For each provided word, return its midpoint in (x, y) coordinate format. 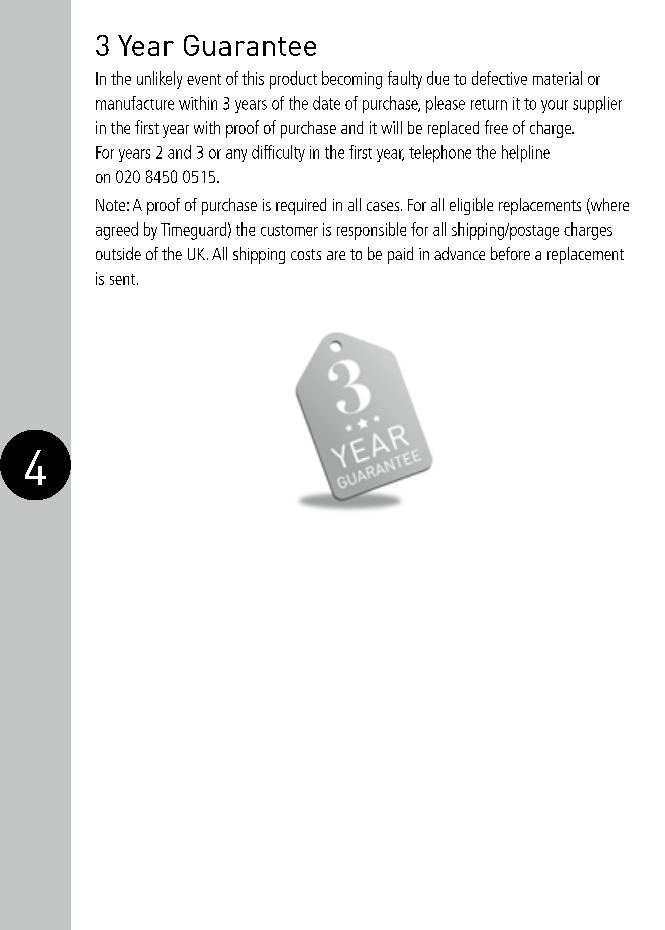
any (236, 155)
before (510, 253)
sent (122, 279)
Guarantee (250, 45)
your (554, 106)
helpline (526, 153)
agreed (117, 231)
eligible (471, 206)
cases (384, 206)
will (391, 127)
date (326, 103)
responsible (371, 231)
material (557, 78)
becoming (352, 80)
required (301, 206)
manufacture (135, 103)
